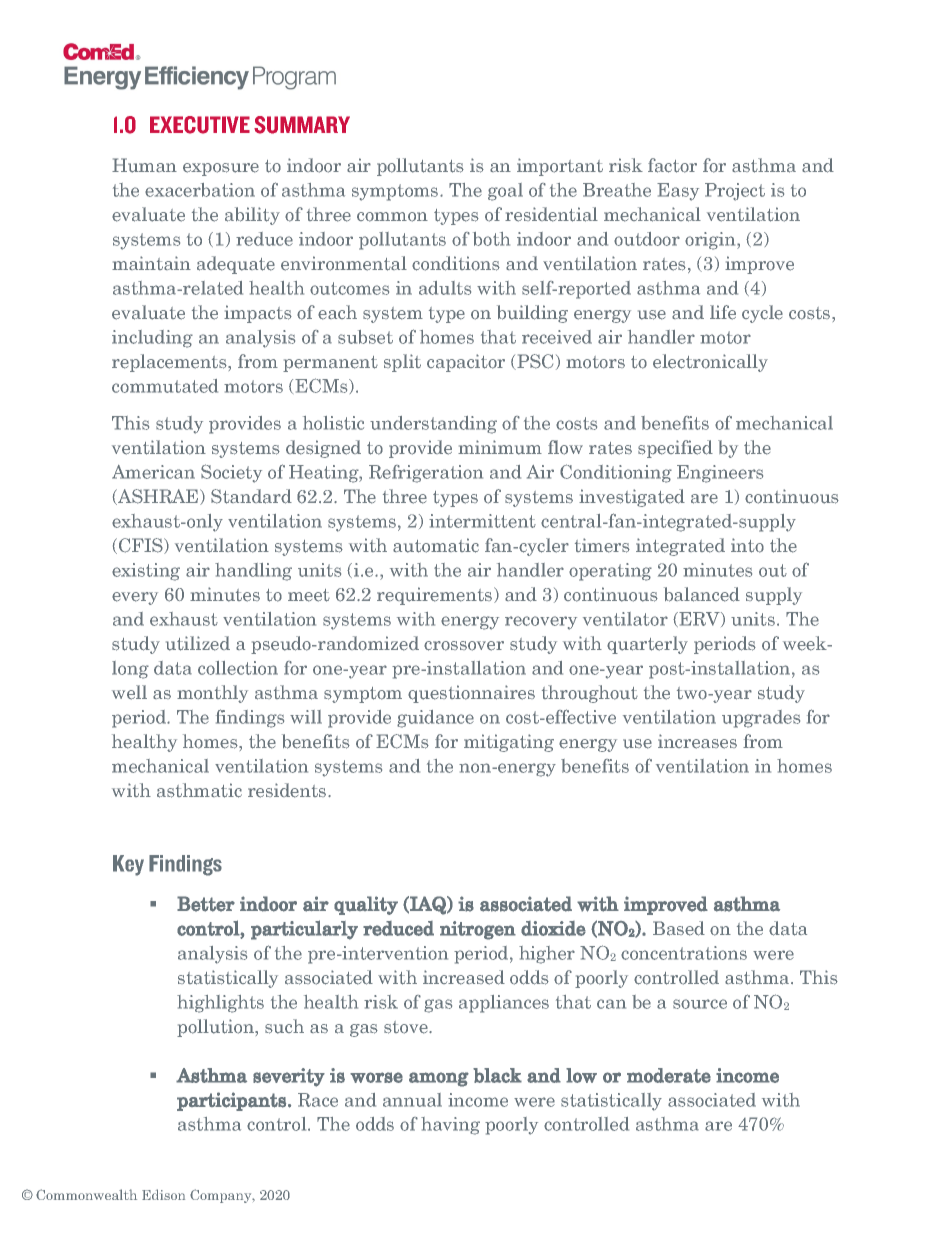 Image resolution: width=952 pixels, height=1233 pixels. What do you see at coordinates (697, 741) in the page?
I see `increases` at bounding box center [697, 741].
